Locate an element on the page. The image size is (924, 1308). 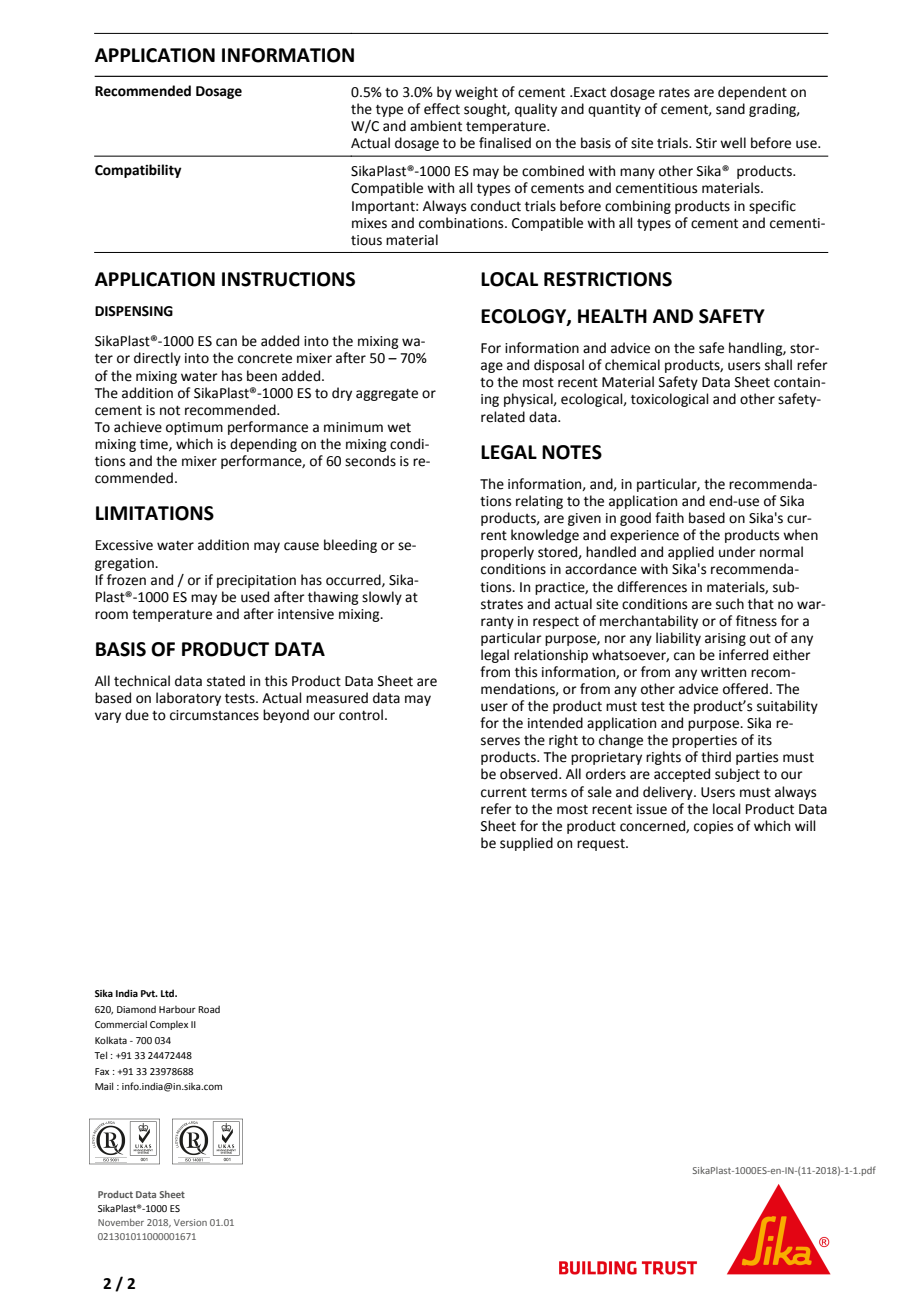
circumstances is located at coordinates (214, 715).
